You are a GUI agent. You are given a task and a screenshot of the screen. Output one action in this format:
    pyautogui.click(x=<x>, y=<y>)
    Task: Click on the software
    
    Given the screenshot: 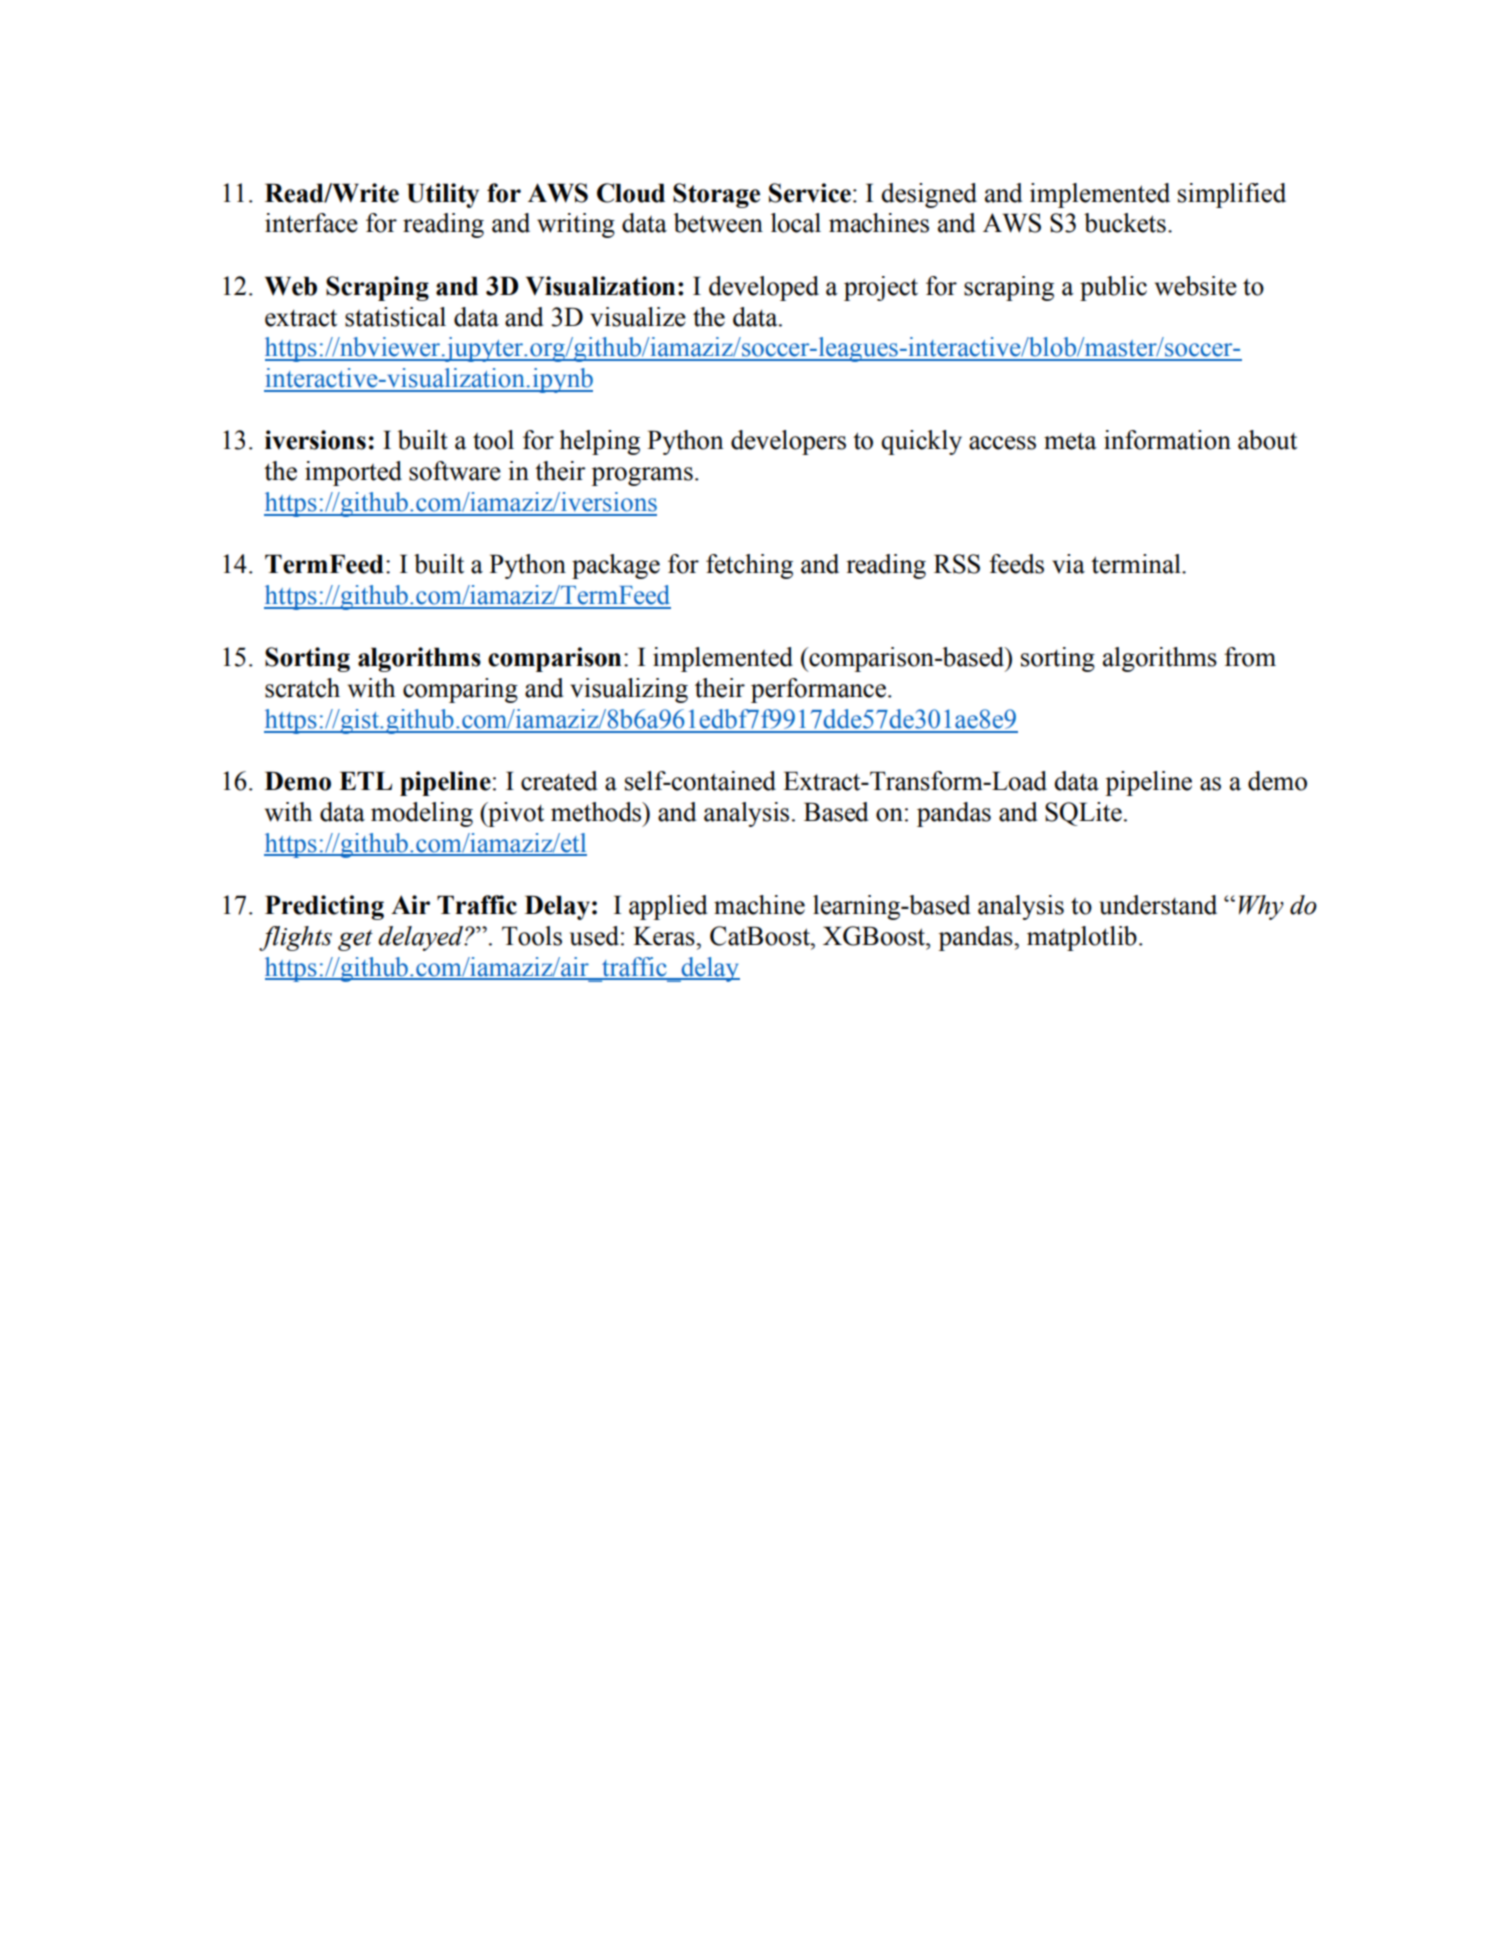 What is the action you would take?
    pyautogui.click(x=455, y=471)
